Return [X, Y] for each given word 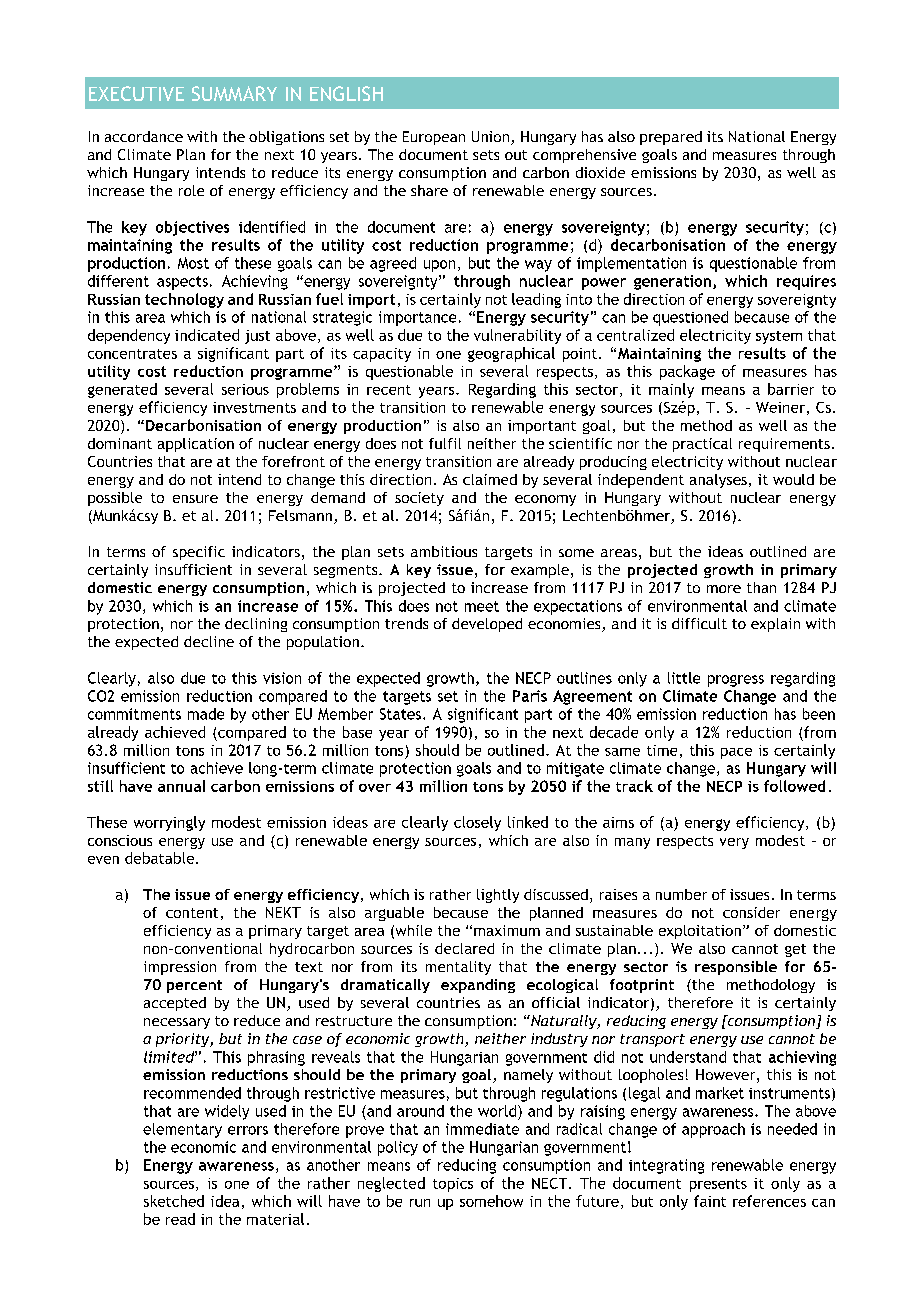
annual [181, 786]
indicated [207, 335]
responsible [736, 968]
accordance [144, 136]
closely [477, 823]
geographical [511, 354]
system [779, 337]
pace [736, 753]
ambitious [444, 551]
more [724, 589]
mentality [458, 968]
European [434, 138]
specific [199, 553]
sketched [174, 1201]
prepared [671, 138]
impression [180, 968]
